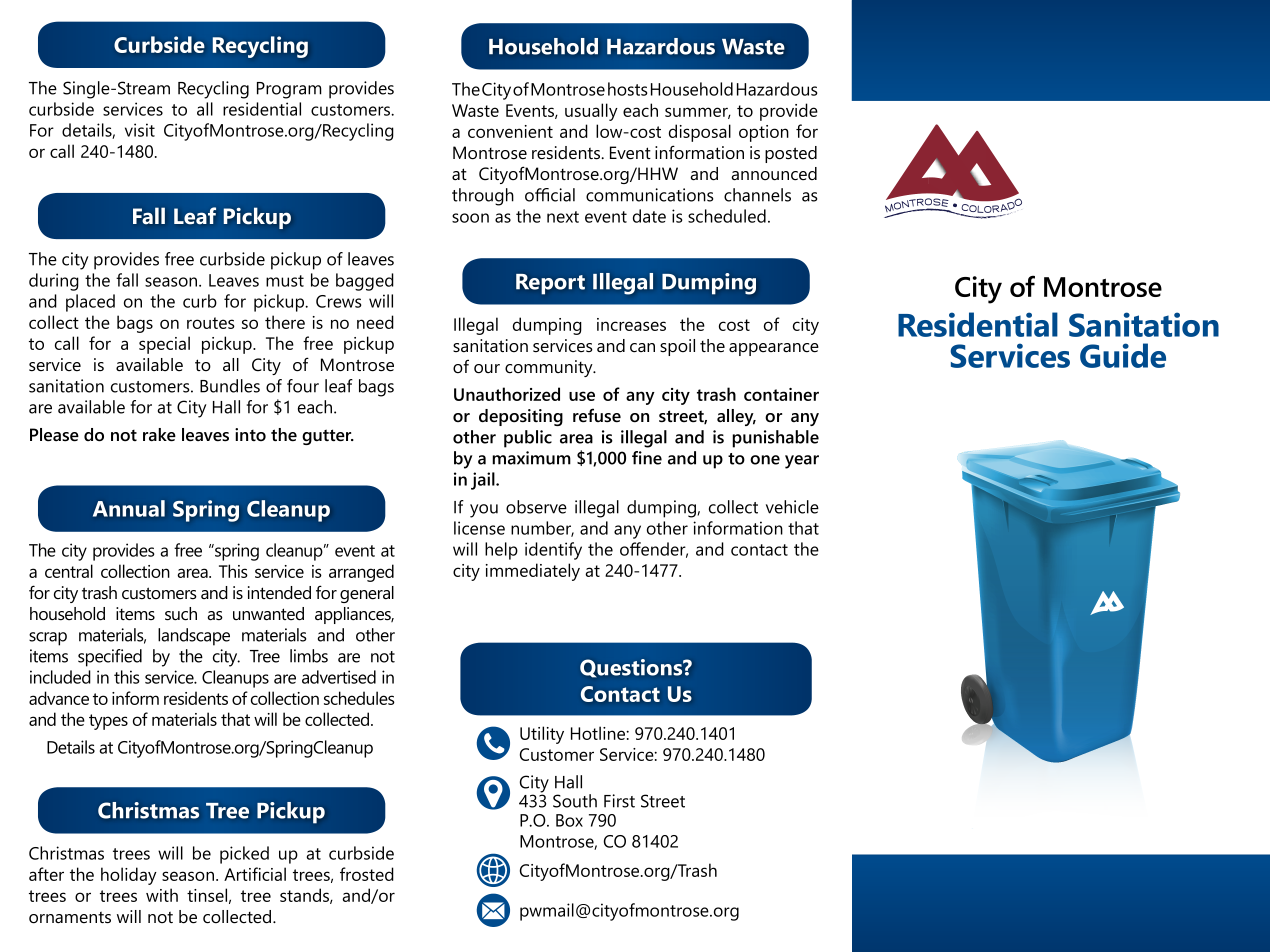 Image resolution: width=1270 pixels, height=952 pixels. What do you see at coordinates (632, 668) in the document?
I see `Questions` at bounding box center [632, 668].
